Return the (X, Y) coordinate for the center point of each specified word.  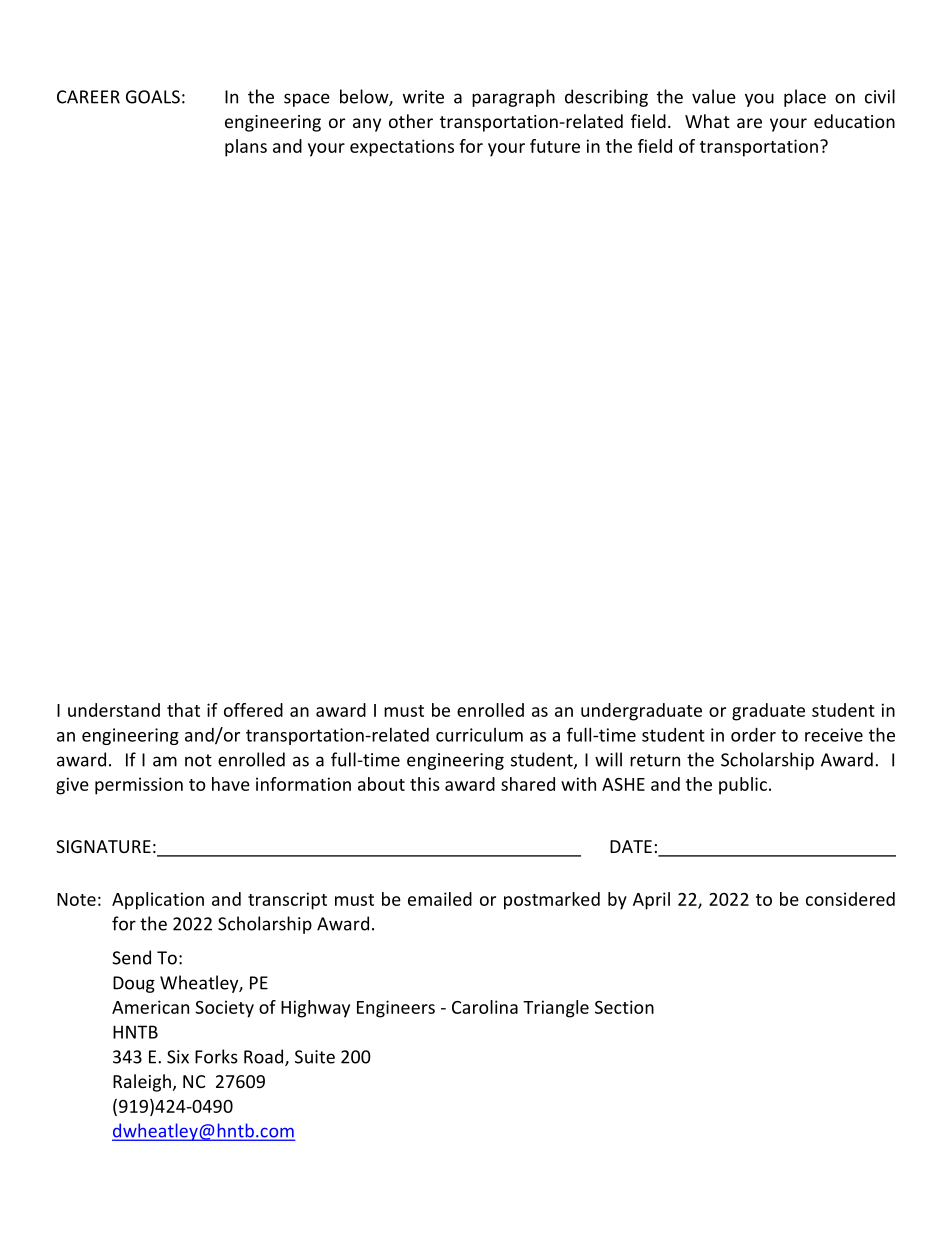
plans (246, 148)
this (425, 784)
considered (850, 899)
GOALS (153, 97)
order (753, 735)
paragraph (513, 98)
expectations (402, 148)
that (183, 710)
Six (178, 1057)
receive (834, 735)
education (854, 121)
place (805, 98)
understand (114, 710)
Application (158, 901)
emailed (440, 899)
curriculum (479, 735)
